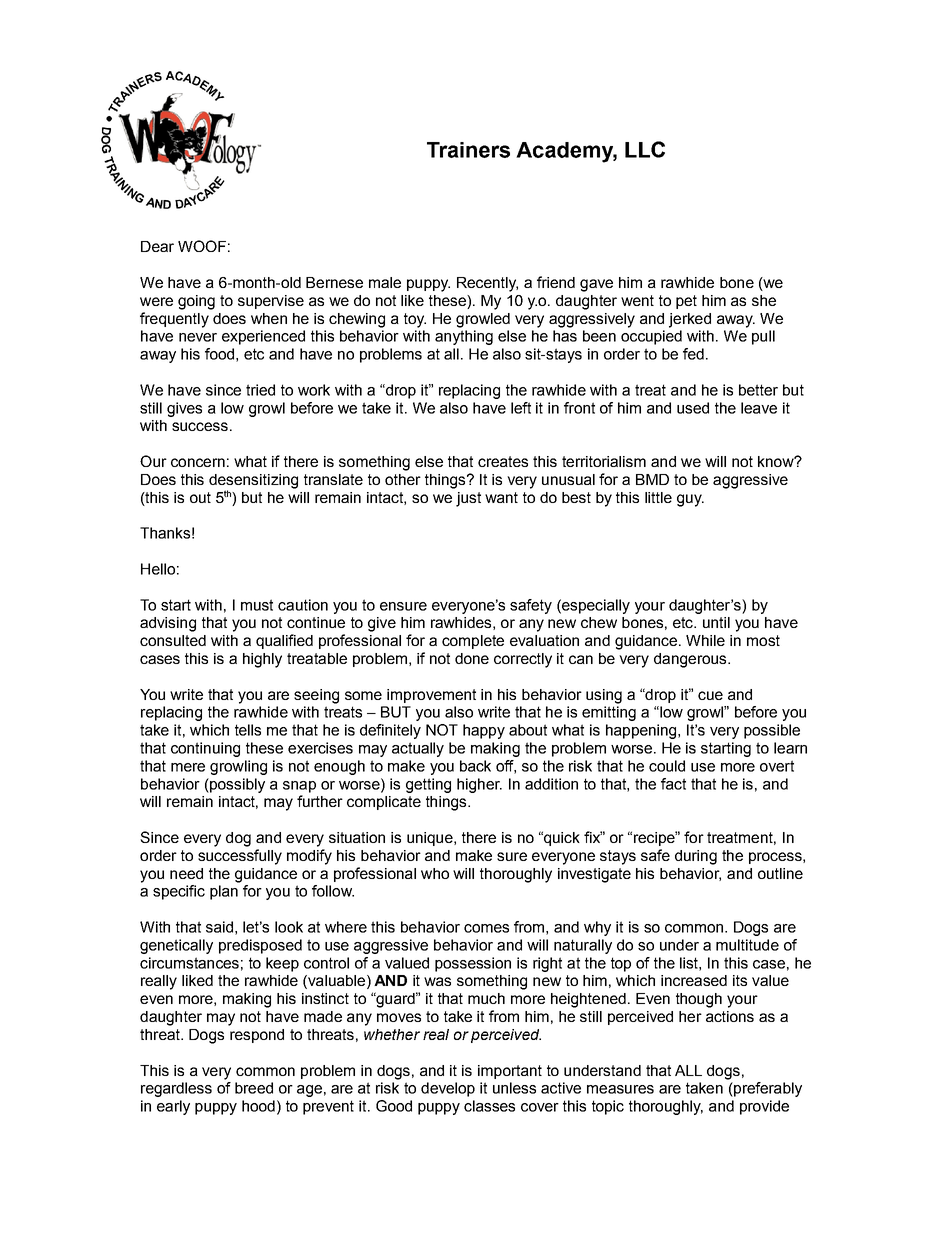 The width and height of the image is (952, 1233). I want to click on tried, so click(260, 390).
